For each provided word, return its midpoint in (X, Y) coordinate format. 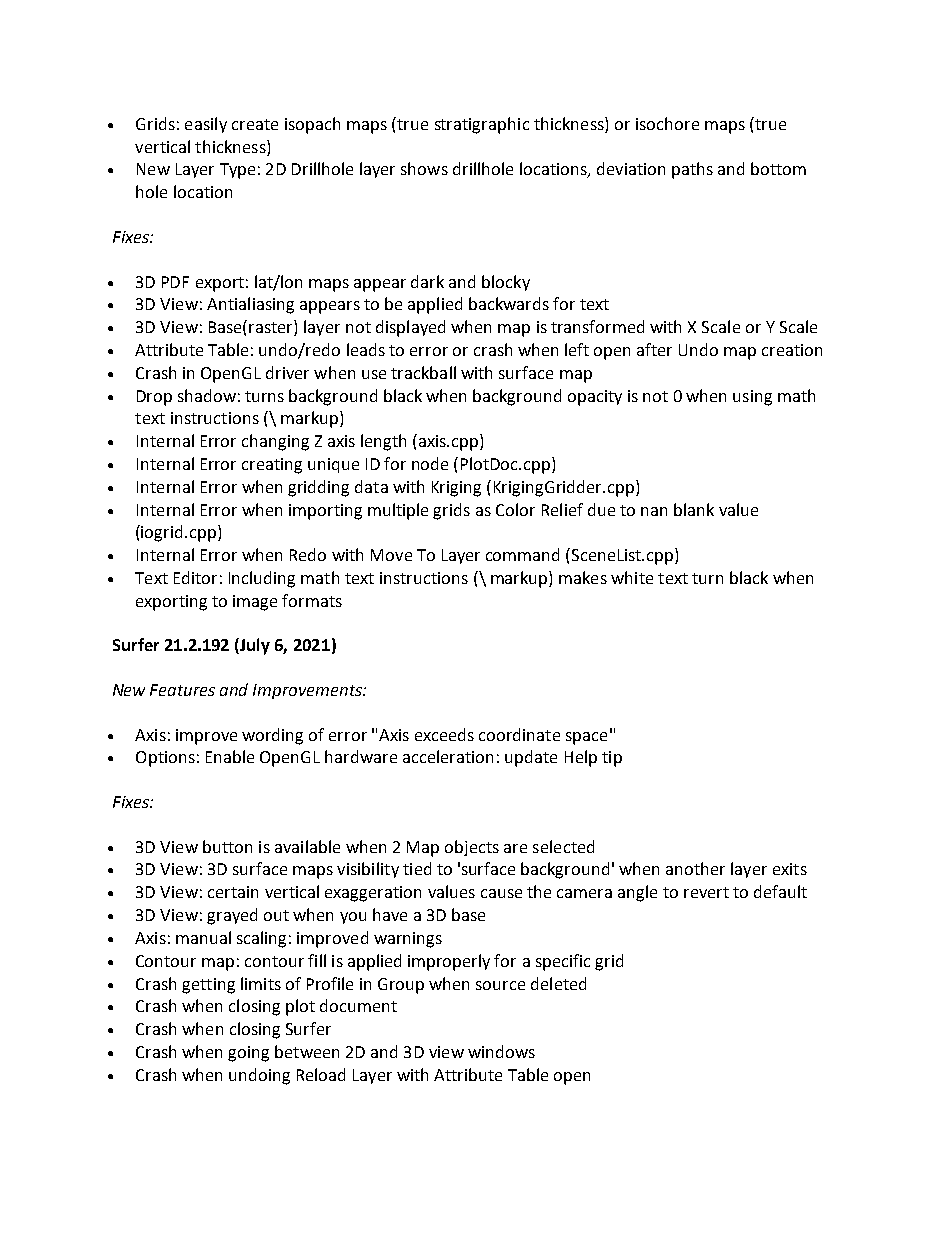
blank (694, 509)
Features (182, 690)
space (586, 738)
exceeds (444, 734)
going (248, 1054)
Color (515, 509)
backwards (509, 303)
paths (692, 170)
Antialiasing (250, 305)
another (695, 868)
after (654, 349)
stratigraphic (482, 125)
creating (272, 466)
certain (233, 892)
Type (237, 171)
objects (472, 848)
